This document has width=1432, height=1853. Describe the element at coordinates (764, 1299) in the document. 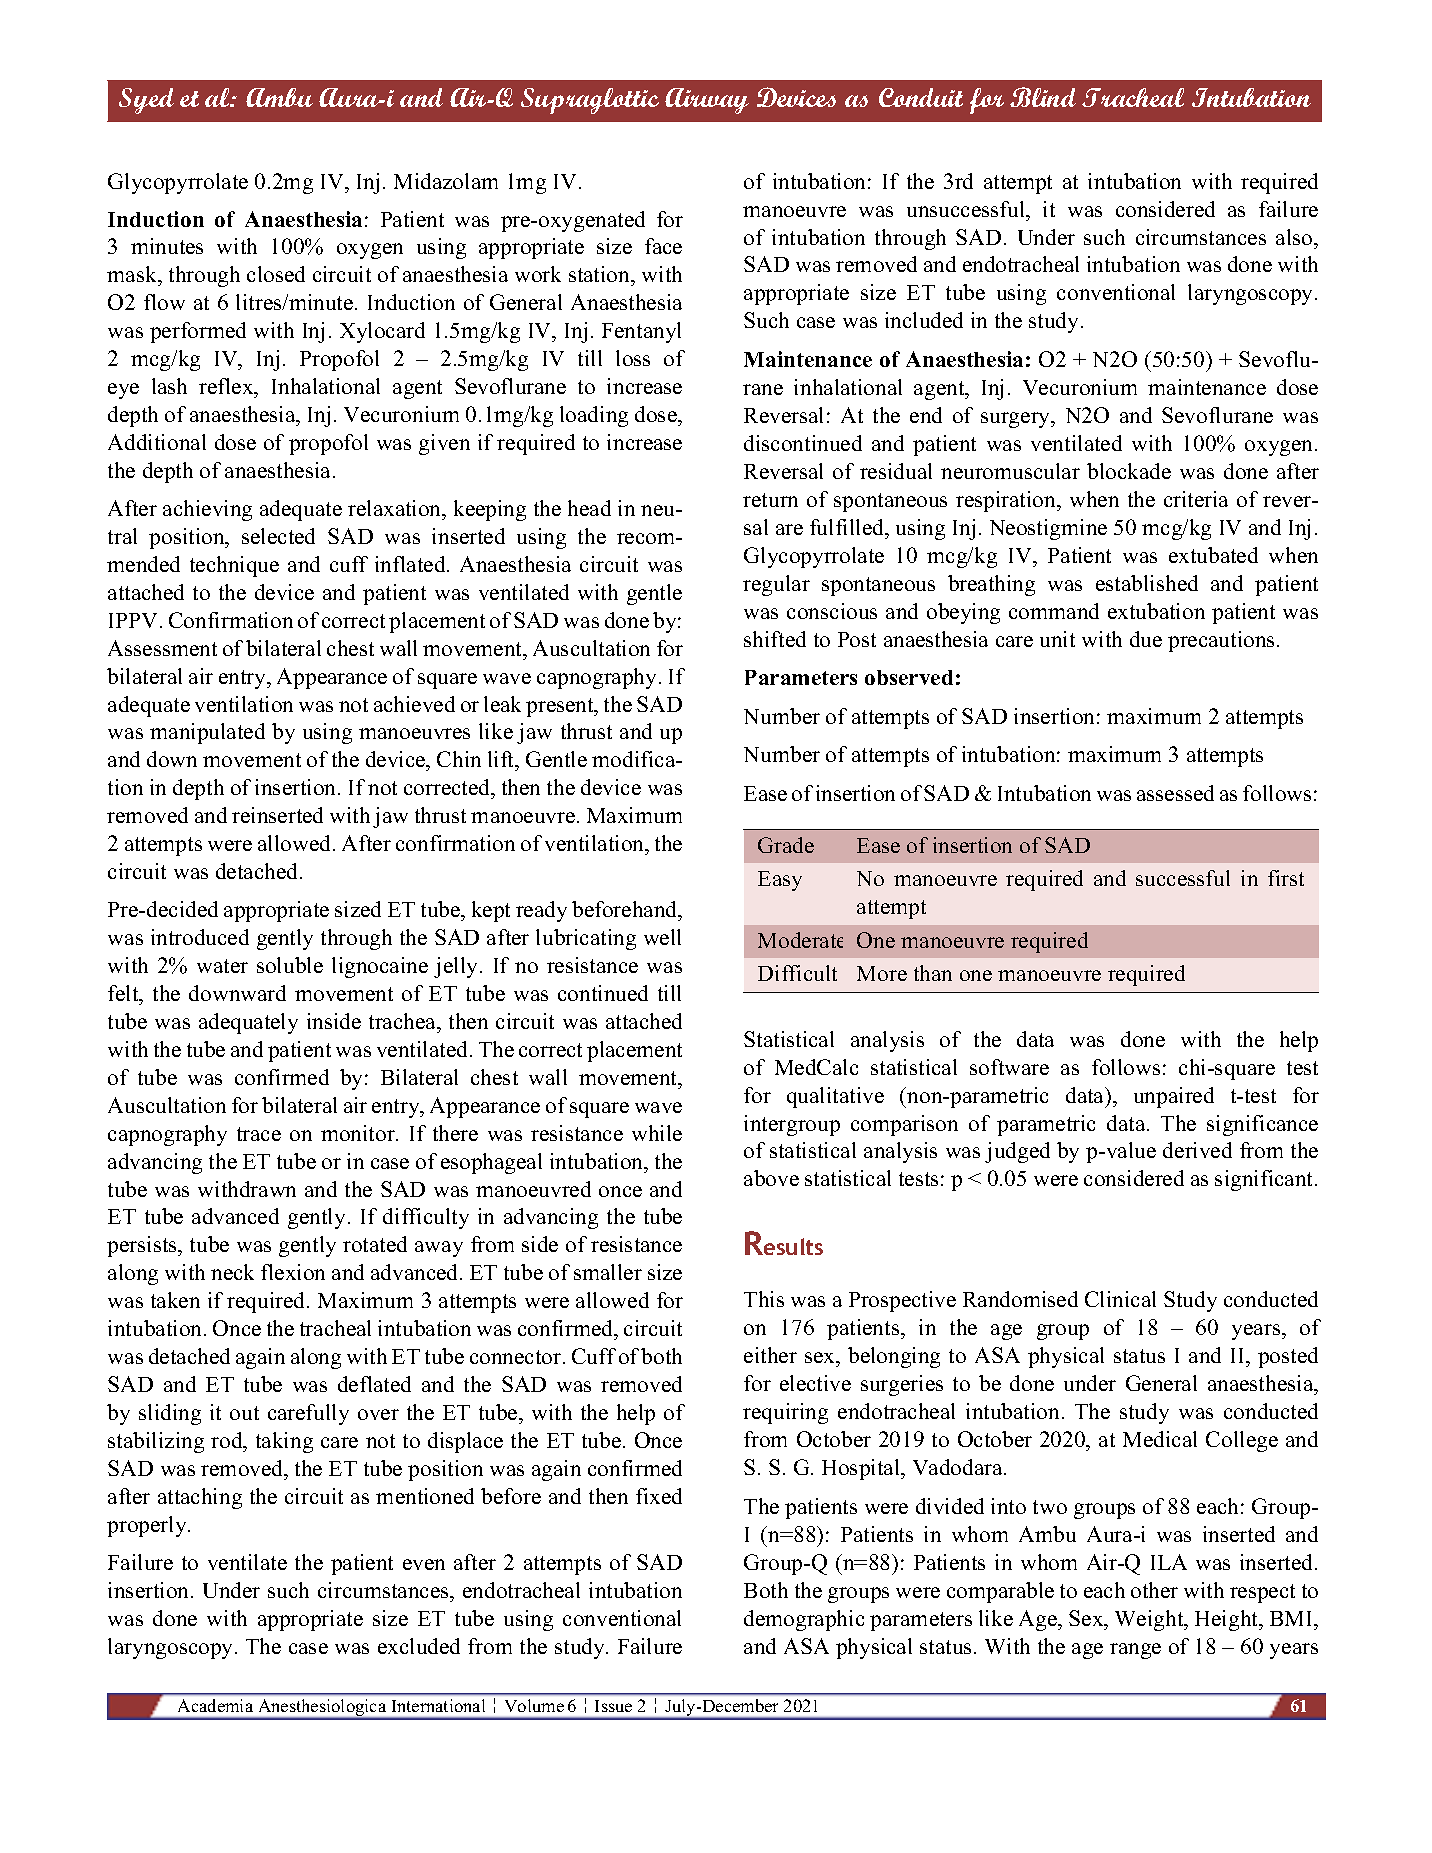

I see `This` at that location.
